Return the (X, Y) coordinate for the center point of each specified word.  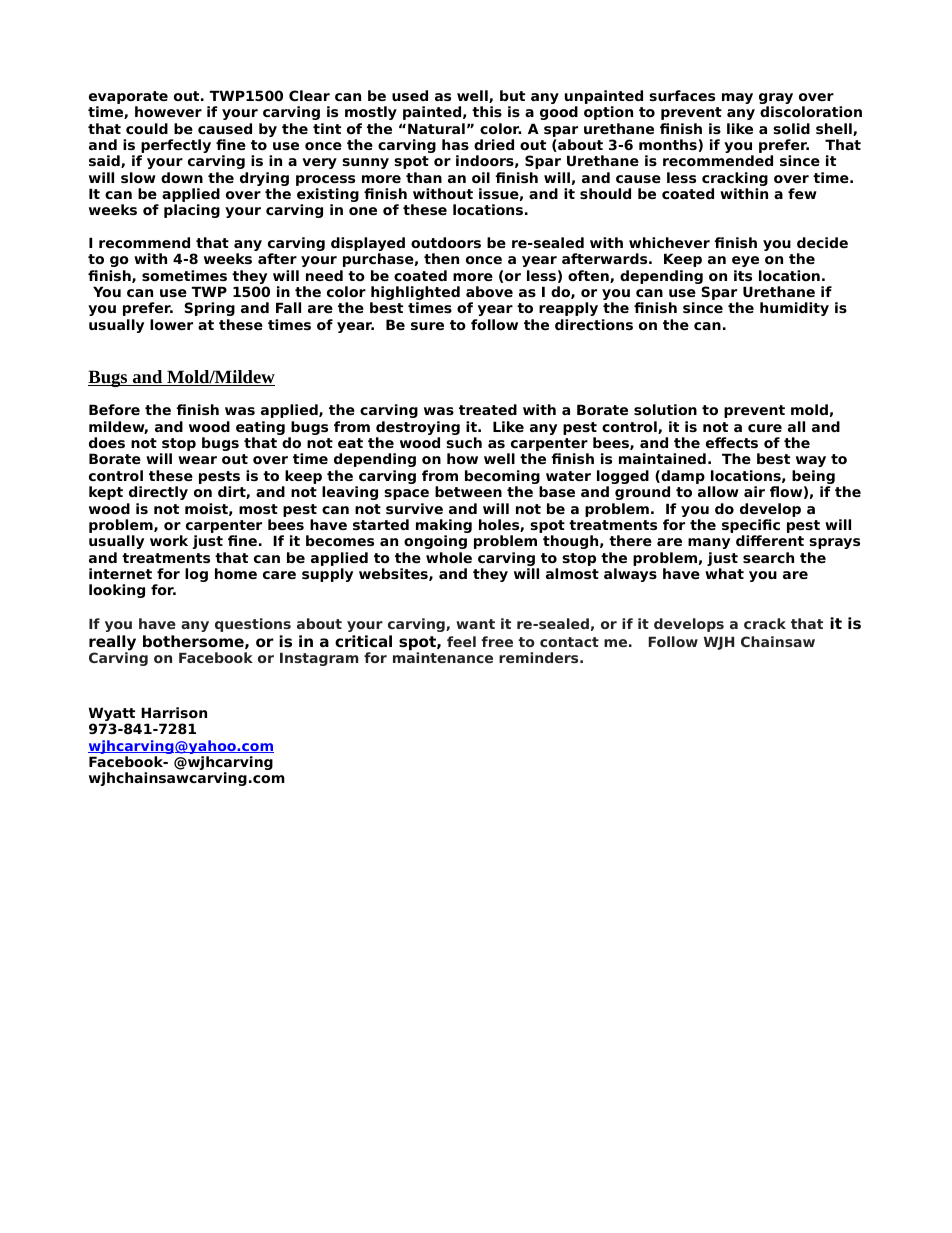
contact (569, 642)
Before (114, 409)
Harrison (174, 712)
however (168, 111)
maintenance (443, 657)
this (487, 111)
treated (488, 409)
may (737, 98)
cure (765, 428)
